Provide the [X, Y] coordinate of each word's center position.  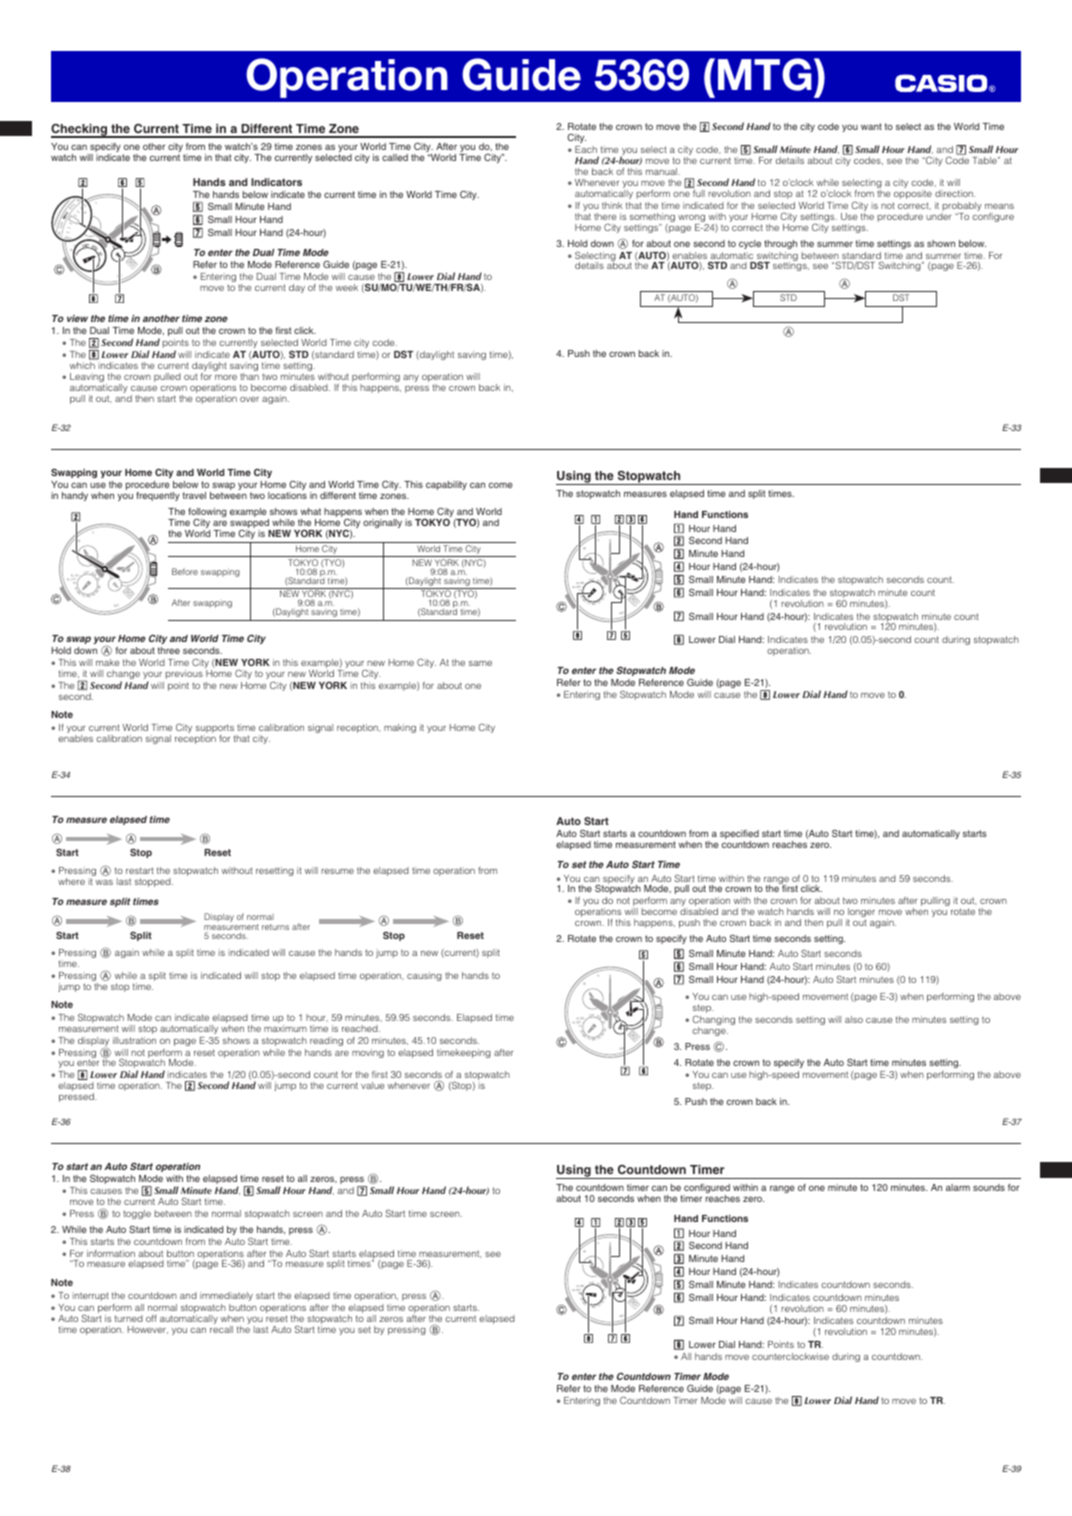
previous [184, 674]
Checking [80, 130]
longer [860, 914]
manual [663, 171]
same [480, 663]
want [871, 126]
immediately [226, 1296]
